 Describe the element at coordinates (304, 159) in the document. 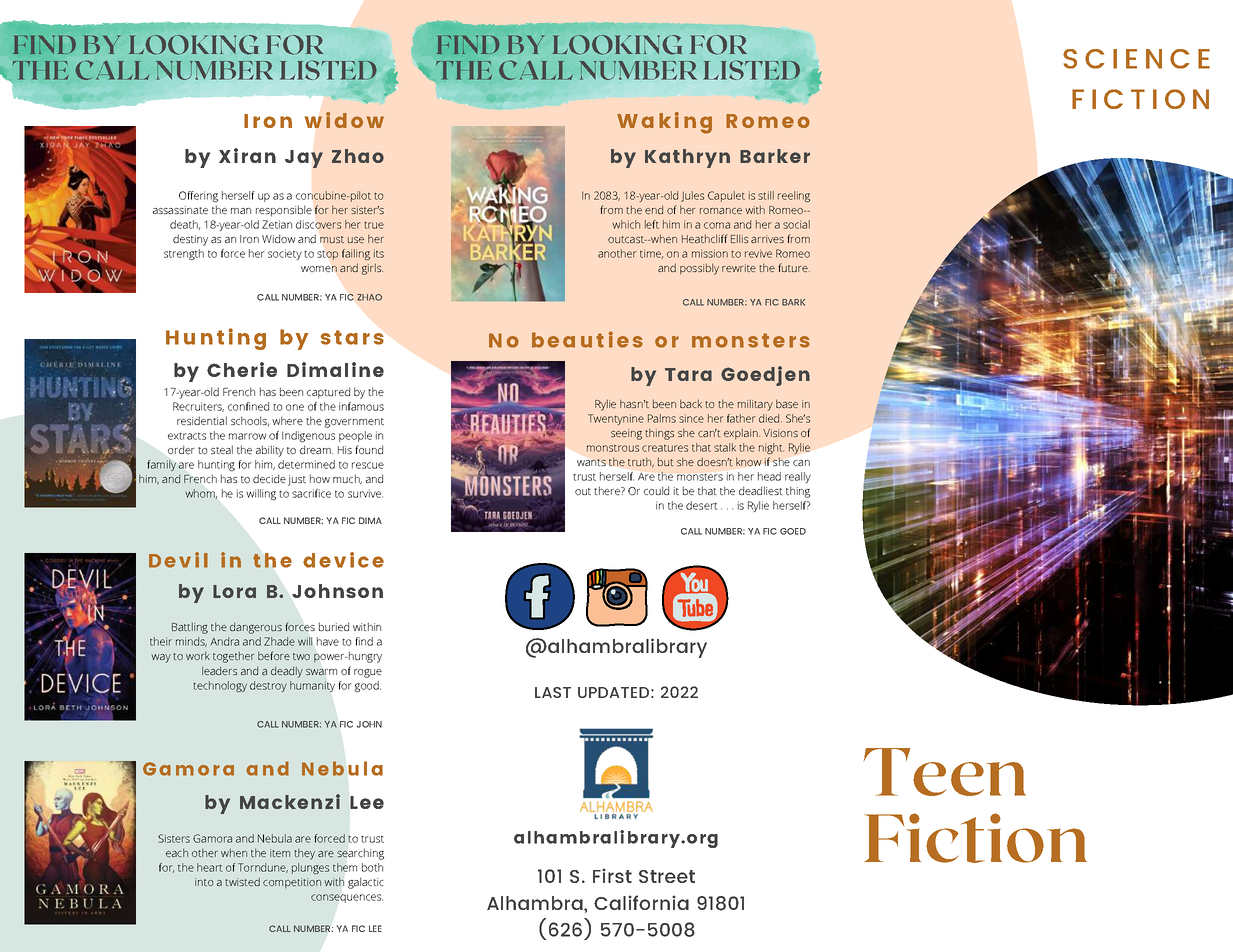

I see `Jay` at that location.
